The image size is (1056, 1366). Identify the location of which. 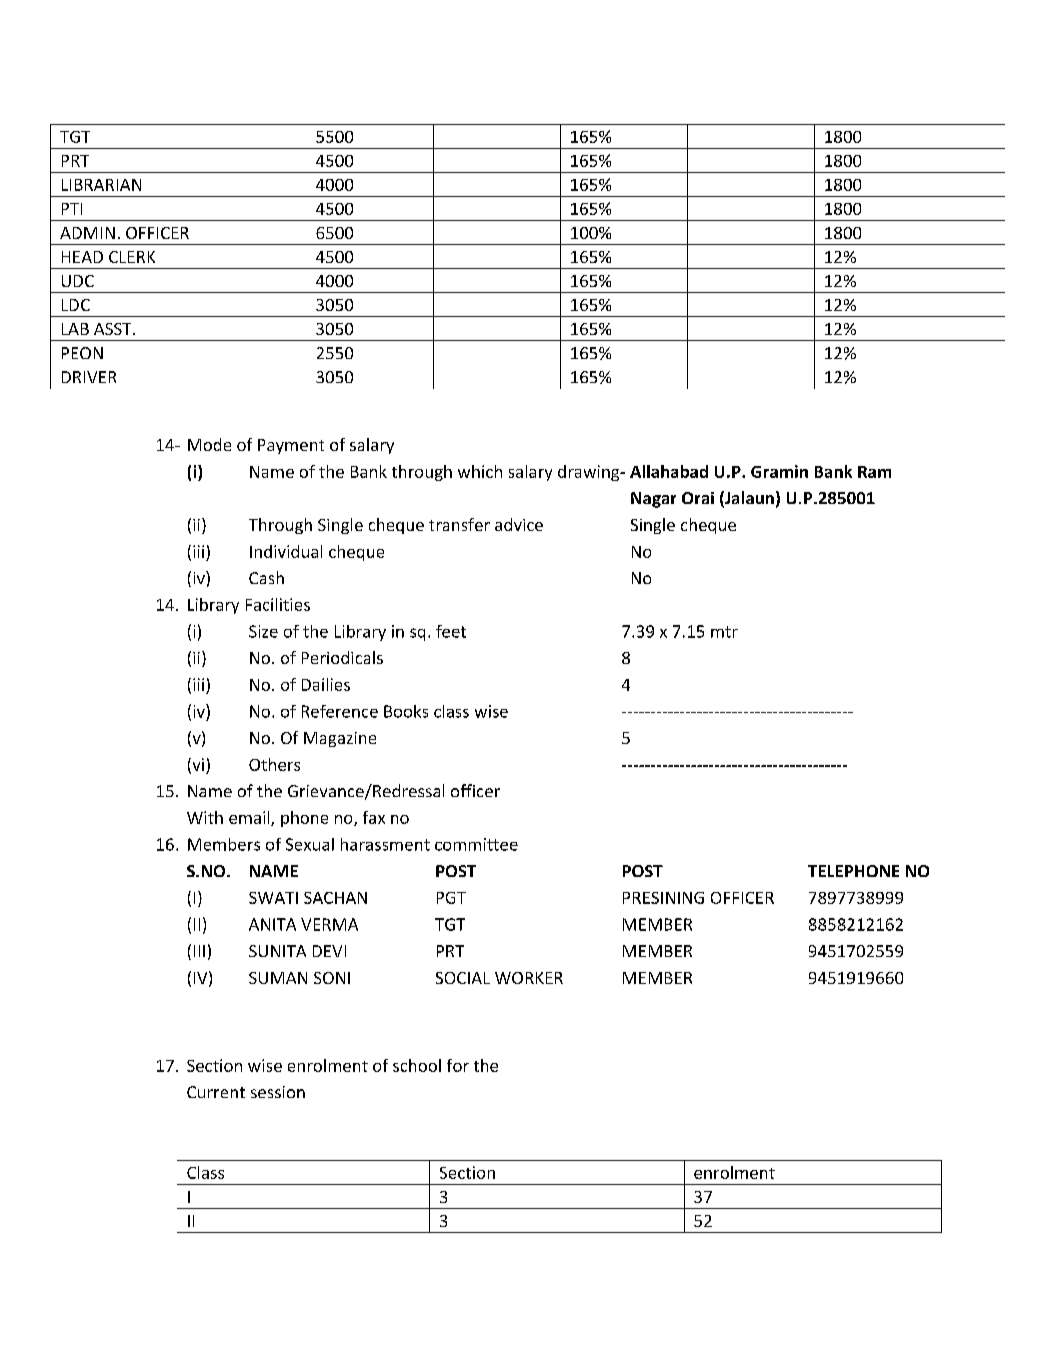
(480, 471).
